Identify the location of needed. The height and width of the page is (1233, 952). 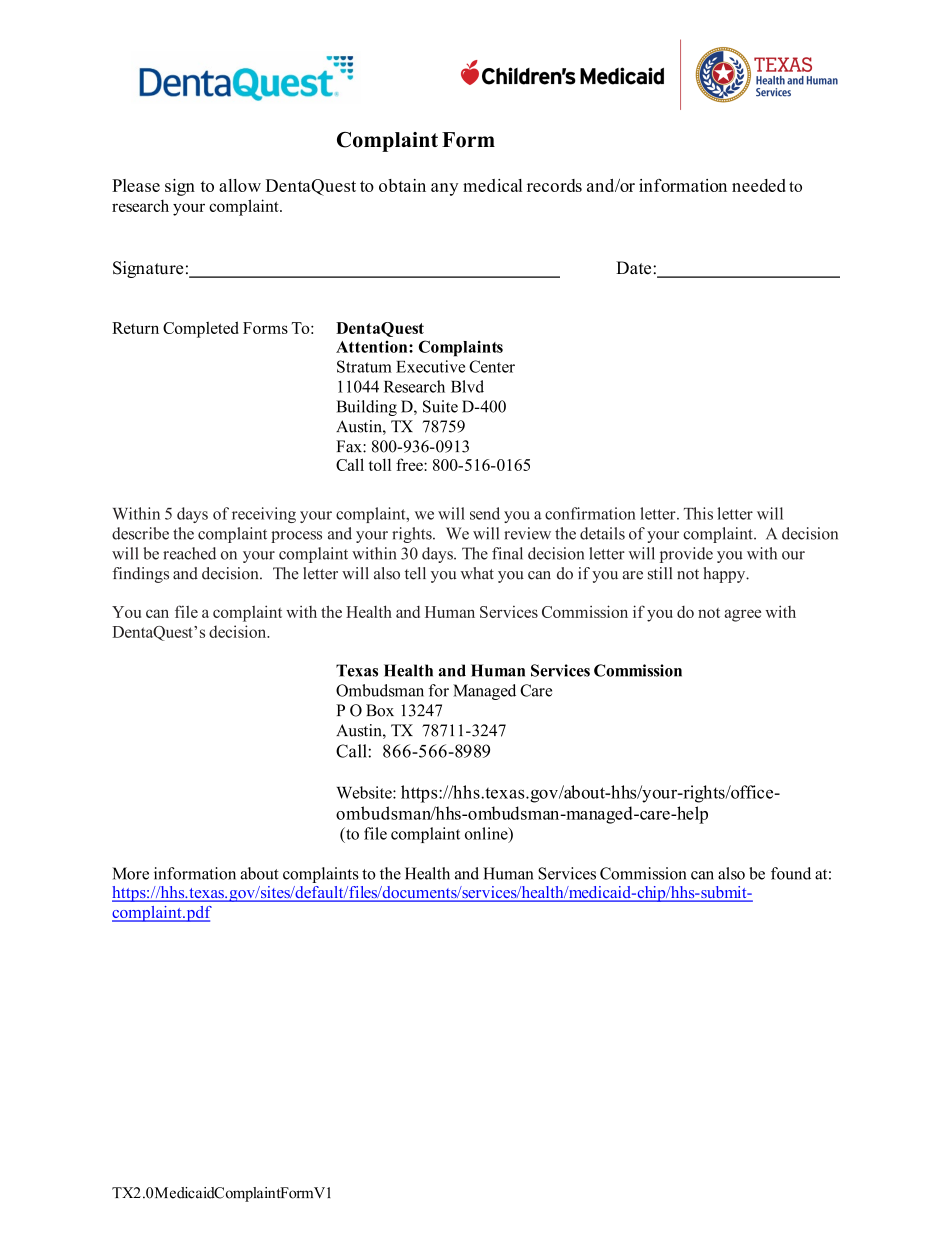
(759, 185).
